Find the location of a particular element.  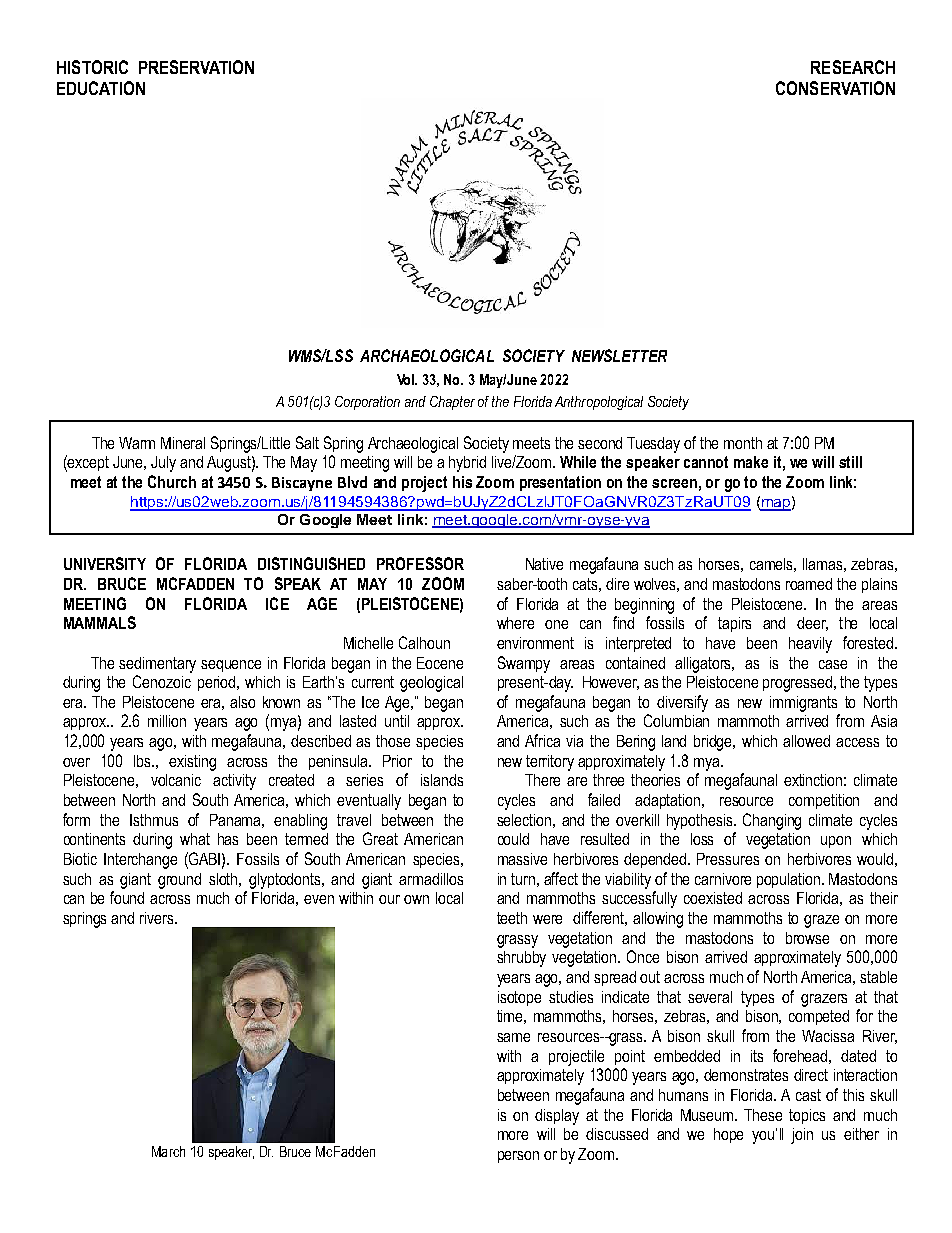

MAMMALS is located at coordinates (100, 622).
